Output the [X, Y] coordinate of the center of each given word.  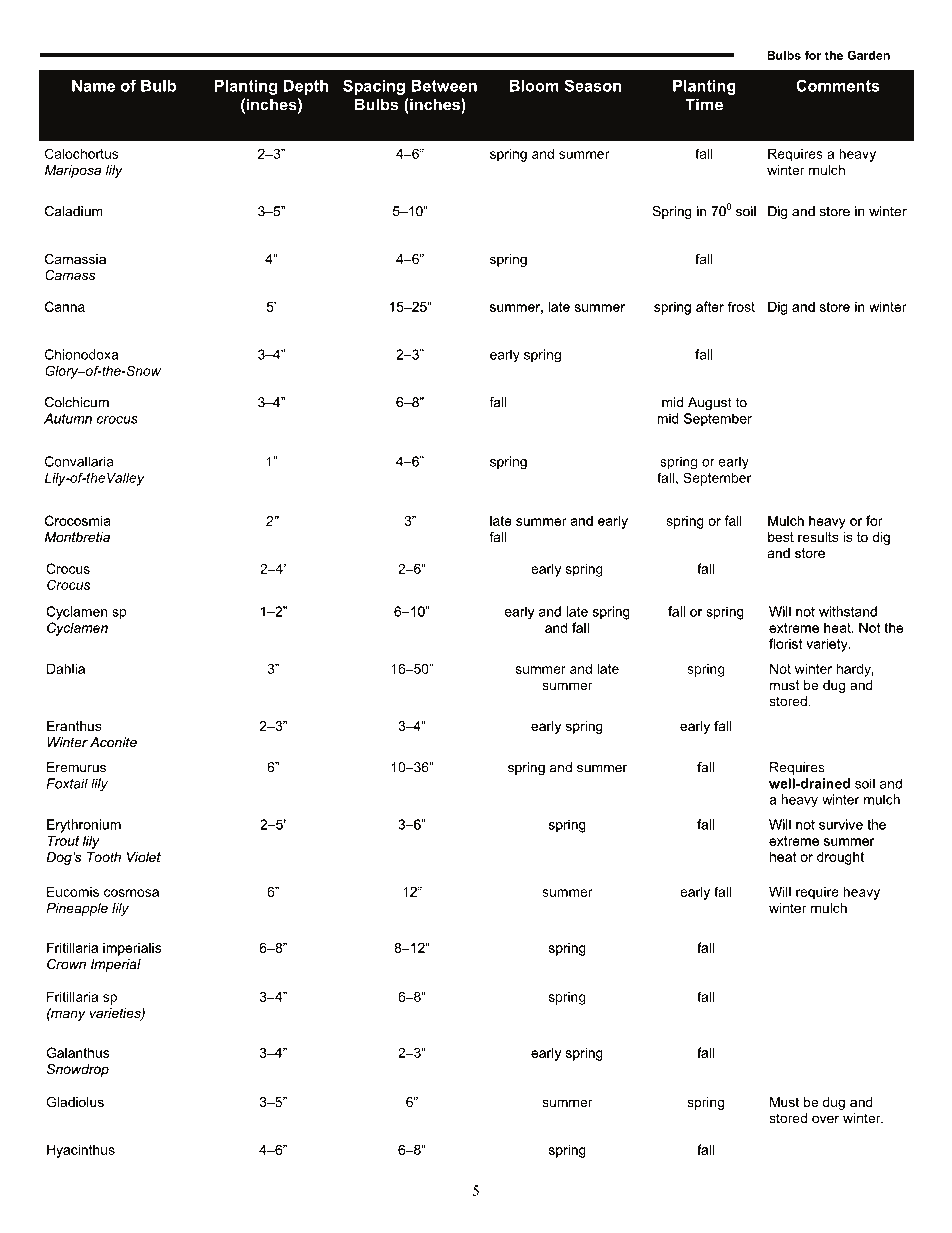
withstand [848, 611]
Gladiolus [75, 1102]
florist [785, 643]
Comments [838, 86]
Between [444, 85]
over [825, 1119]
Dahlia [66, 668]
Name [93, 85]
